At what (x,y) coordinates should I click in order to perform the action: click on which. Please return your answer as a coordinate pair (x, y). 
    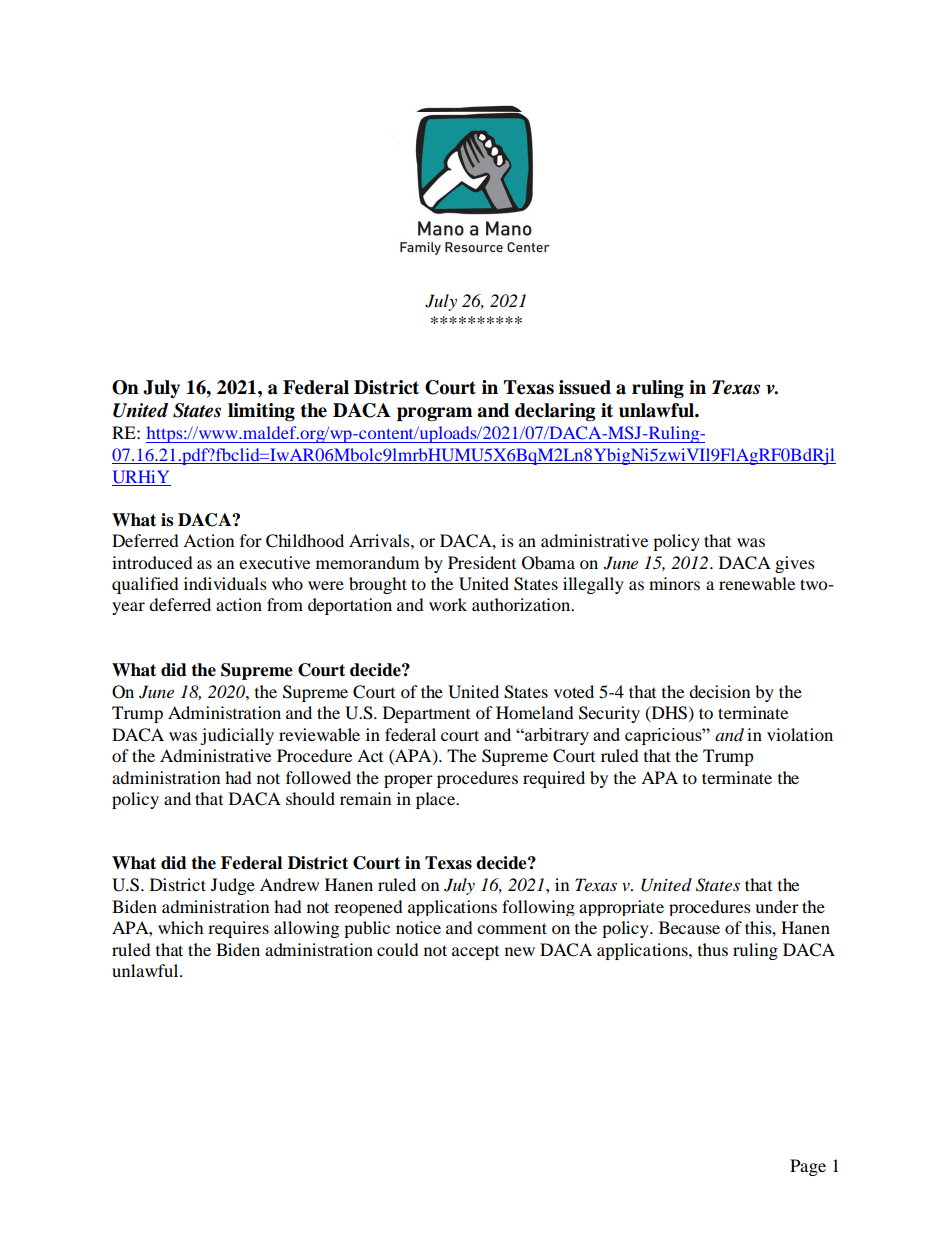
    Looking at the image, I should click on (181, 927).
